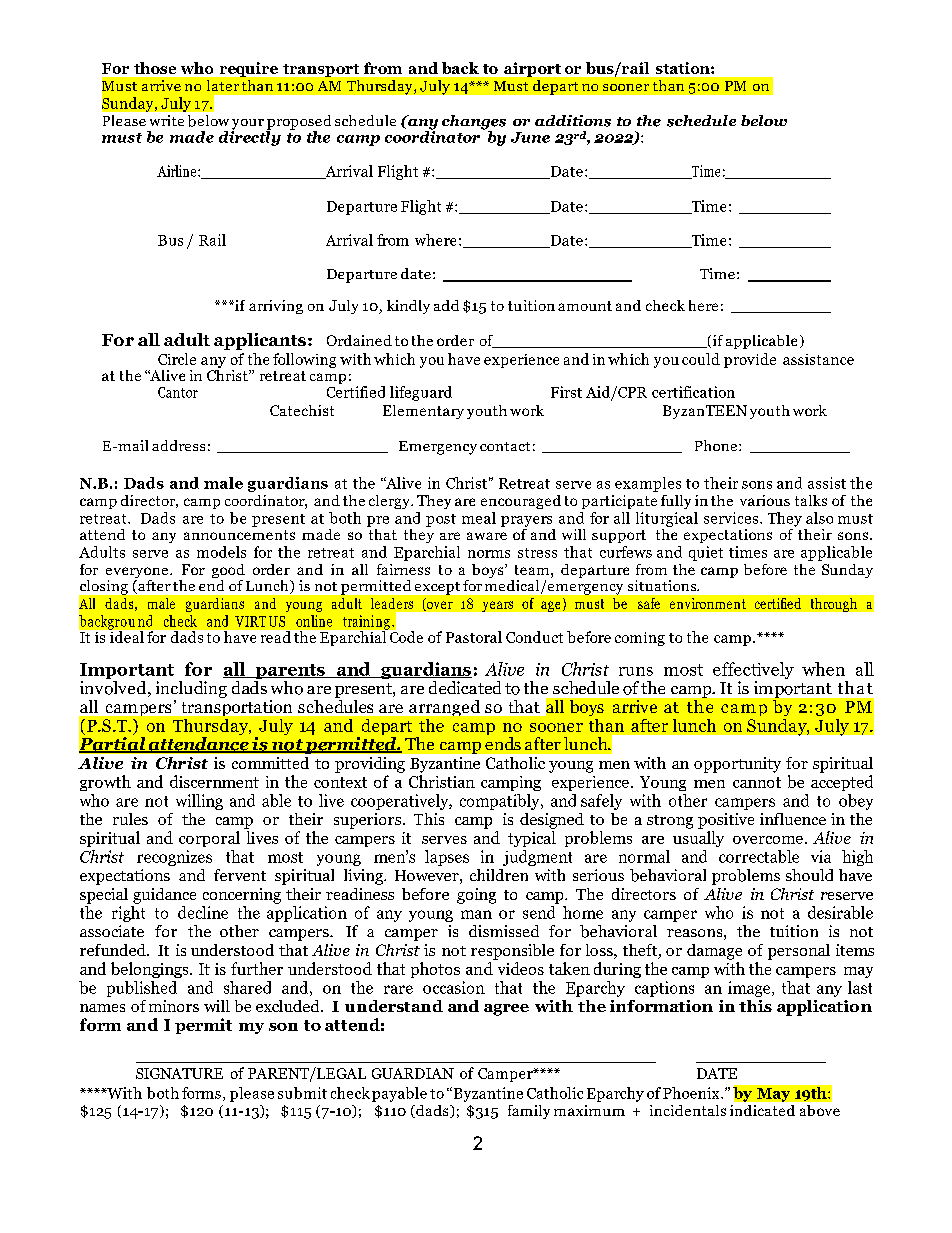 This page has width=952, height=1233. Describe the element at coordinates (476, 896) in the page. I see `going` at that location.
